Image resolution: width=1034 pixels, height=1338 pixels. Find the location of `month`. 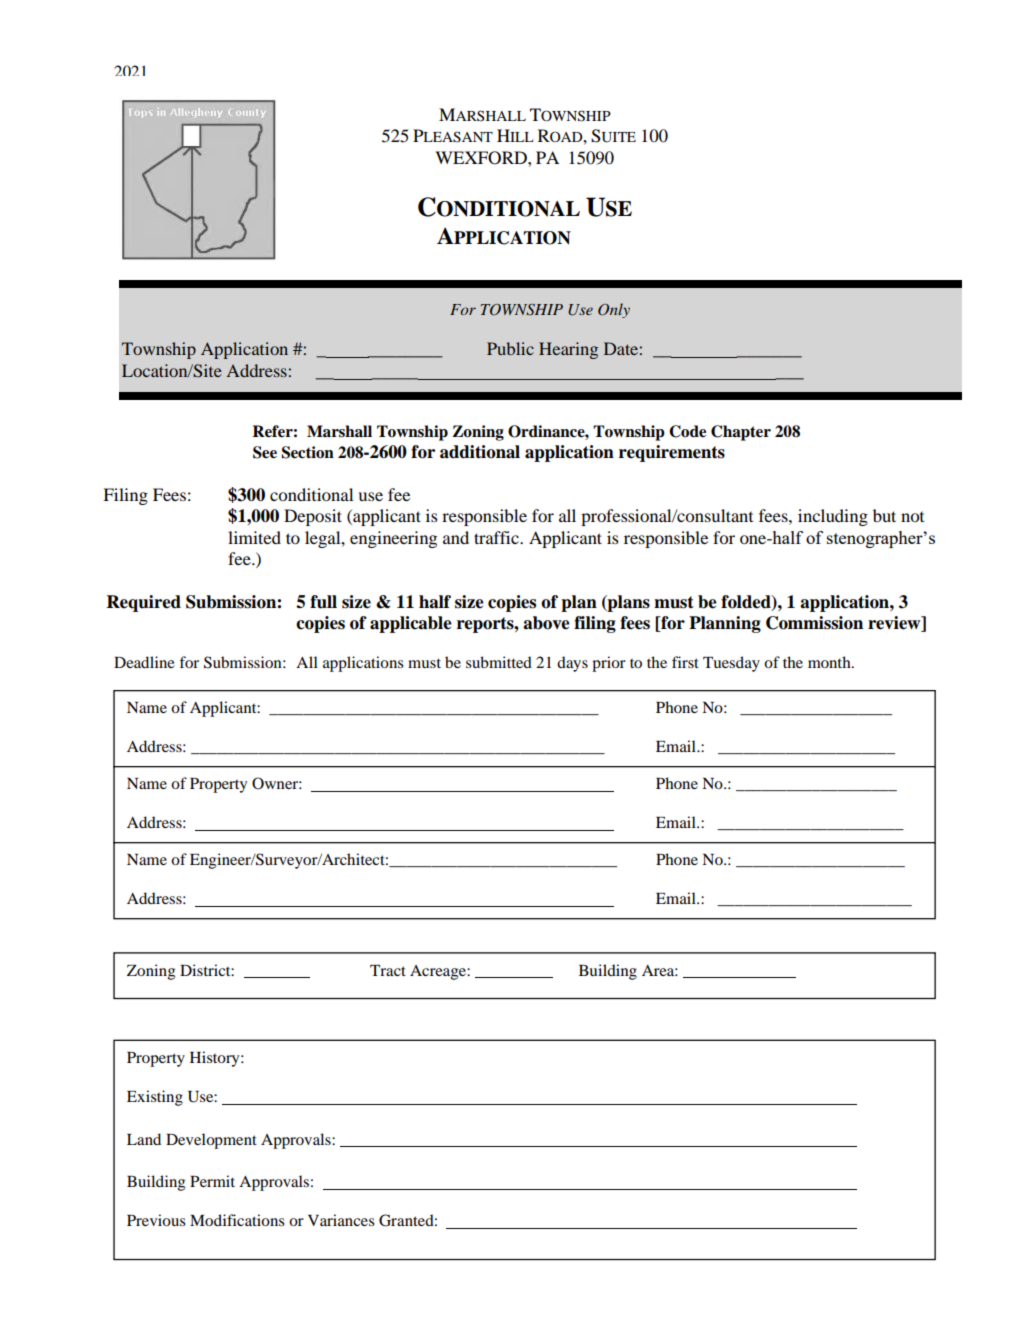

month is located at coordinates (830, 662).
